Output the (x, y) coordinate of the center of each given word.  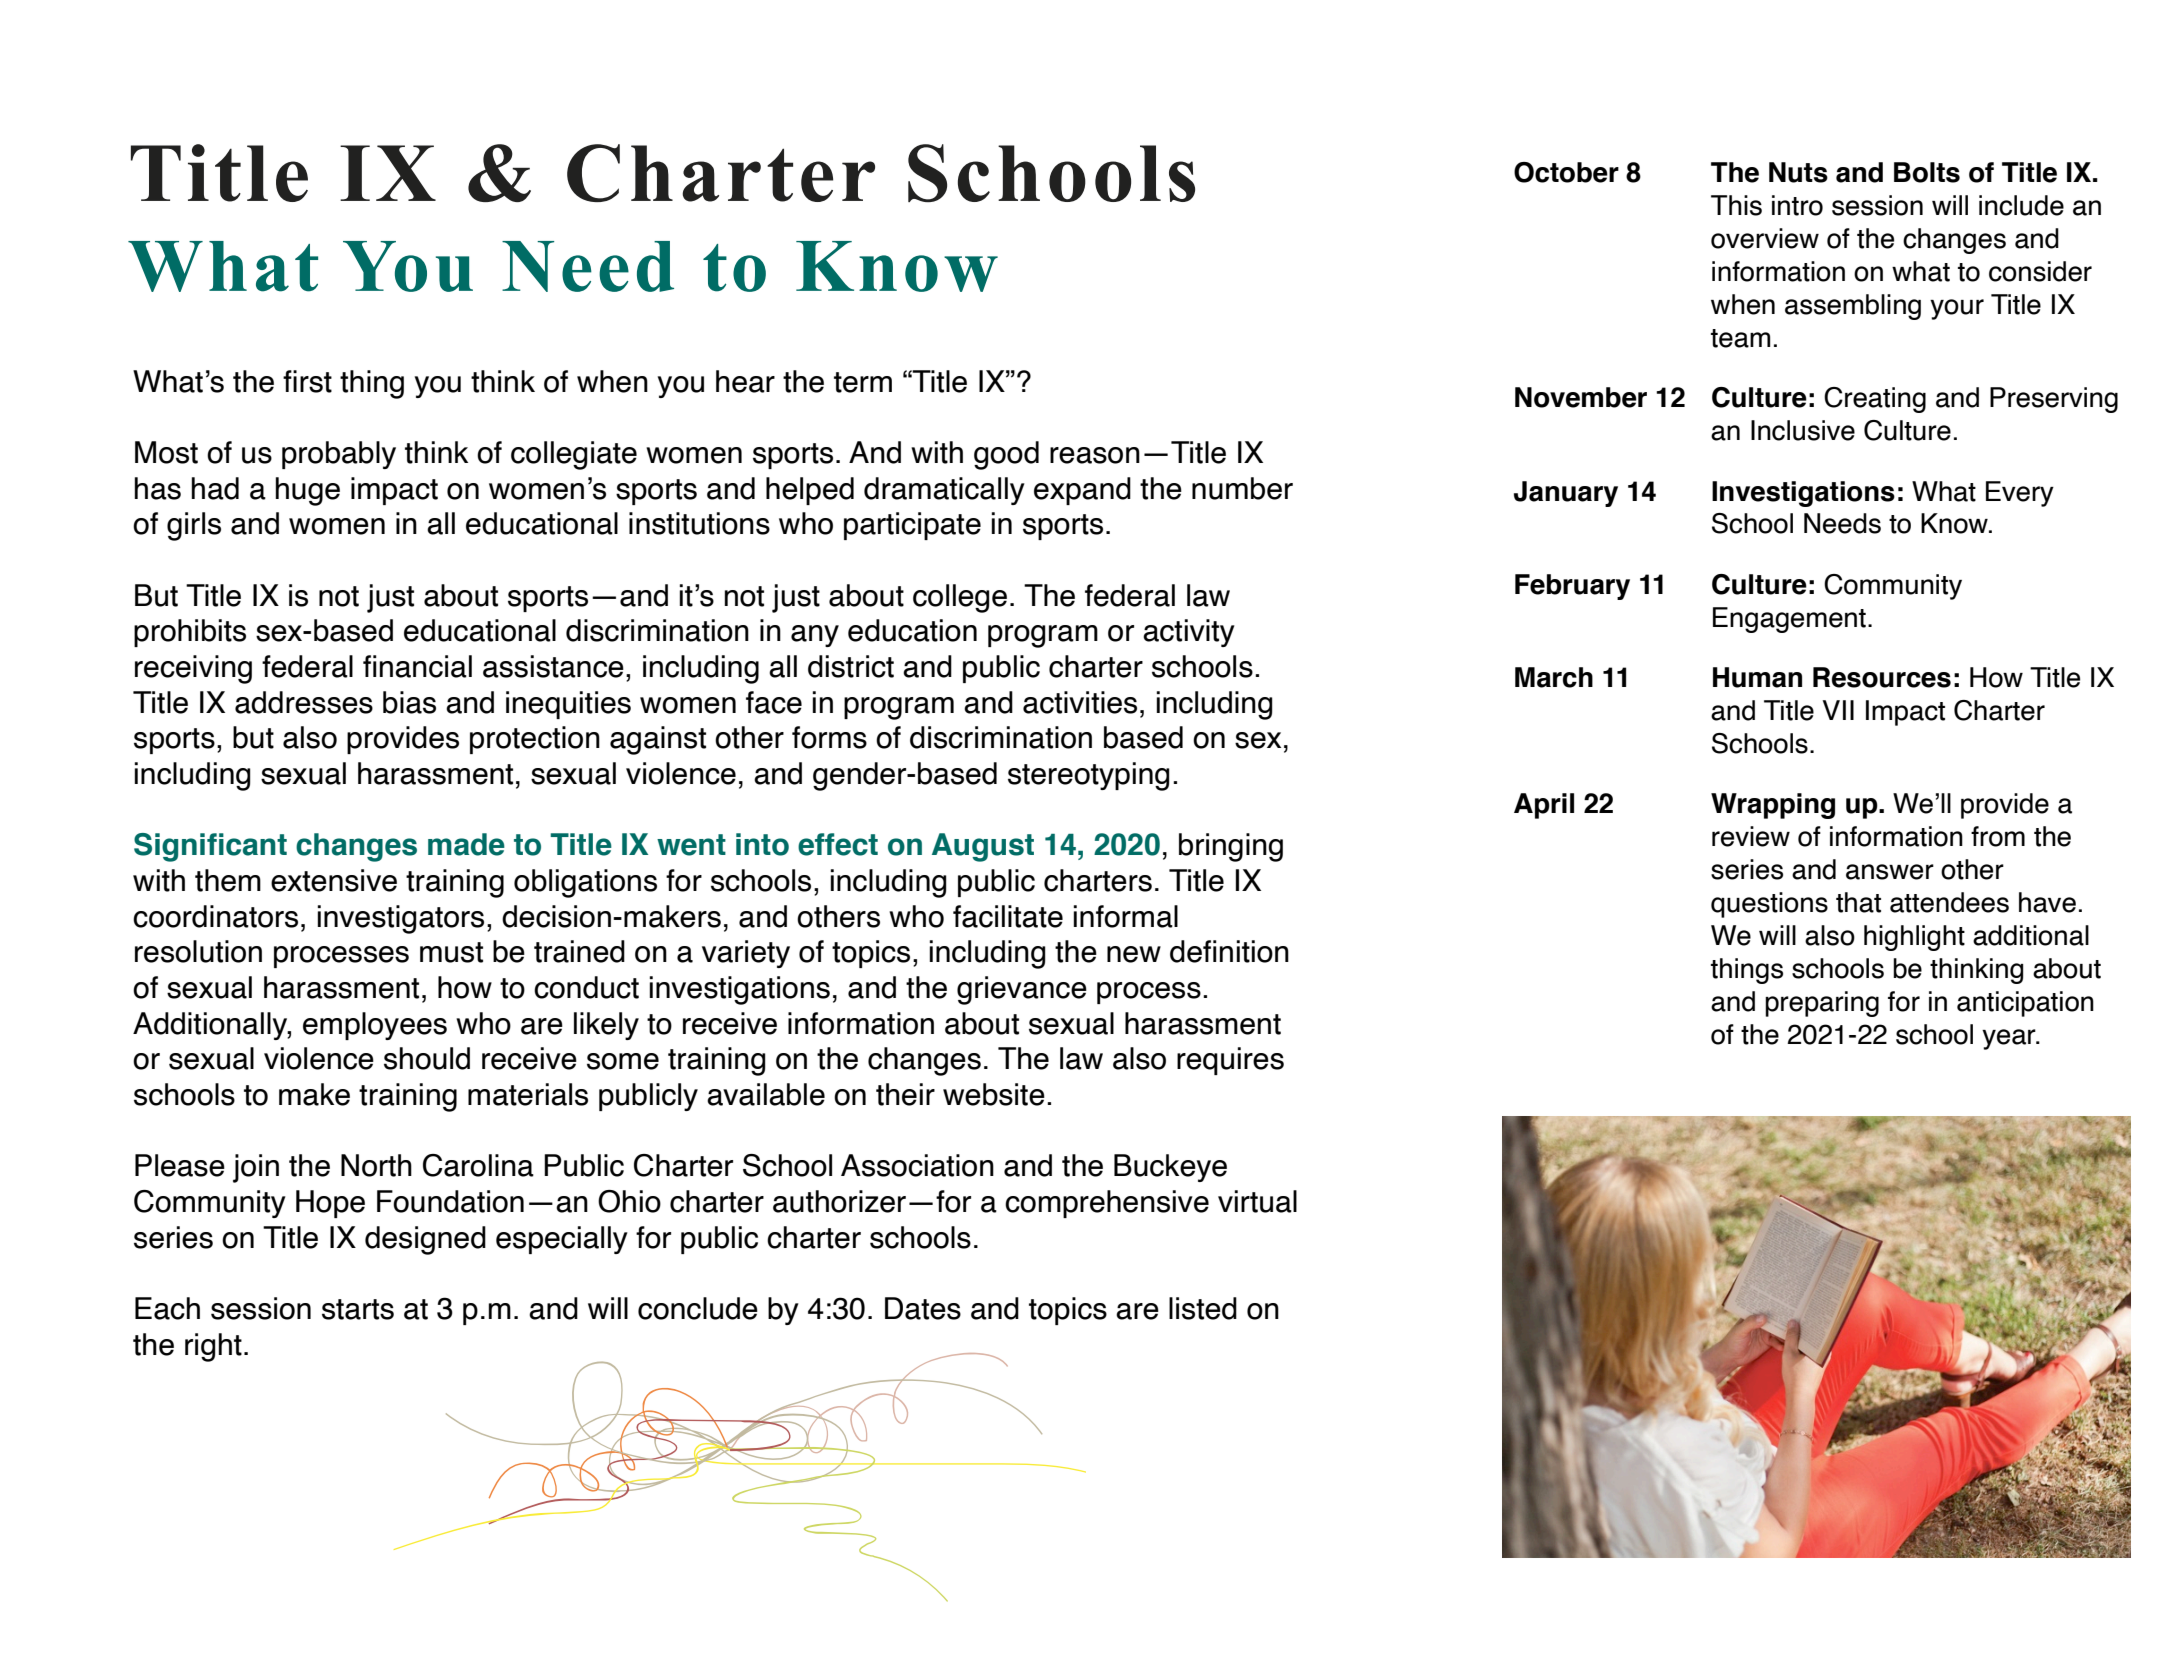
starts (358, 1309)
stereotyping (1089, 776)
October (1566, 172)
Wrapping (1773, 806)
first (307, 381)
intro (1797, 205)
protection (535, 740)
